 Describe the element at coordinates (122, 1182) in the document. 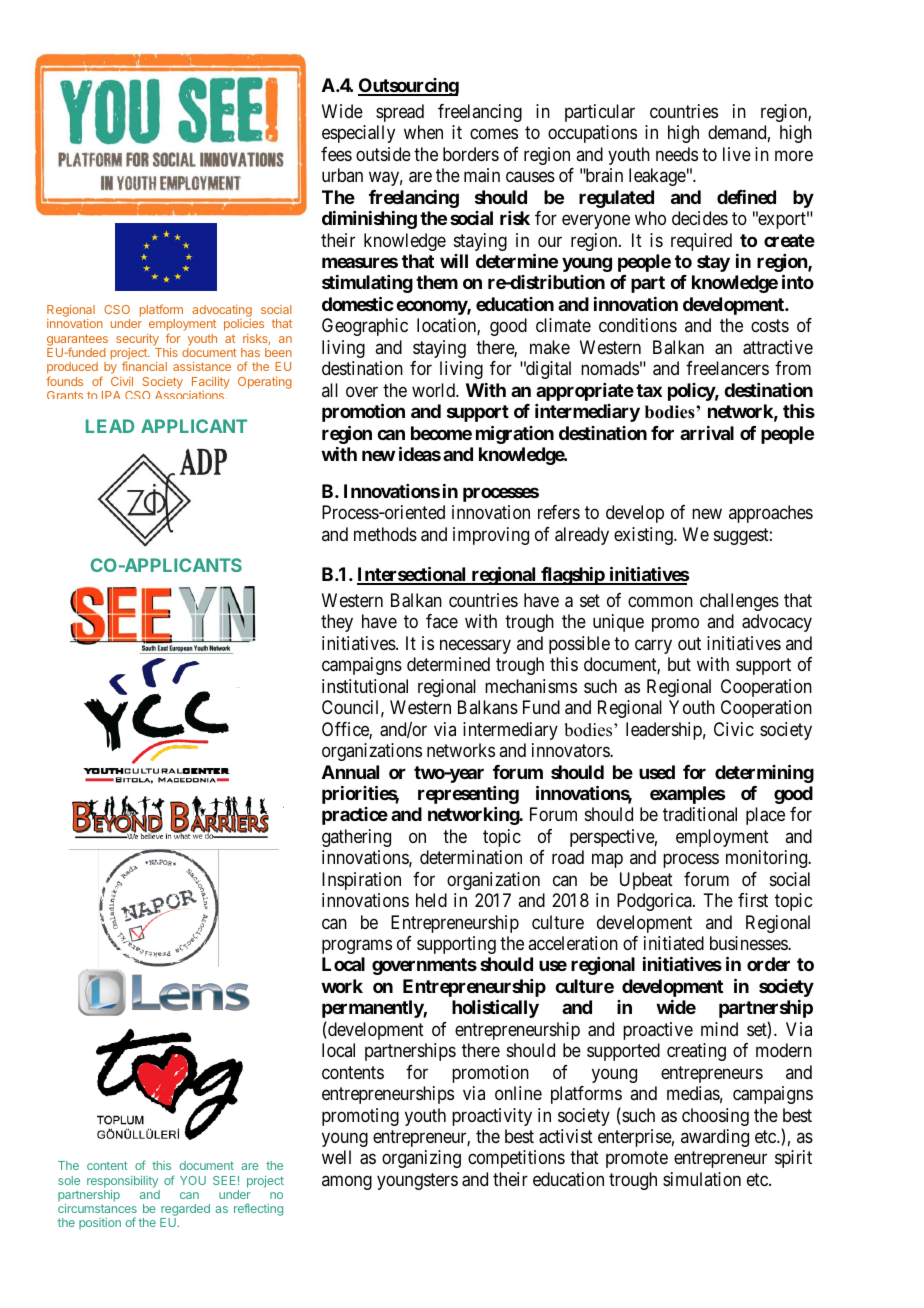

I see `responsibility` at that location.
